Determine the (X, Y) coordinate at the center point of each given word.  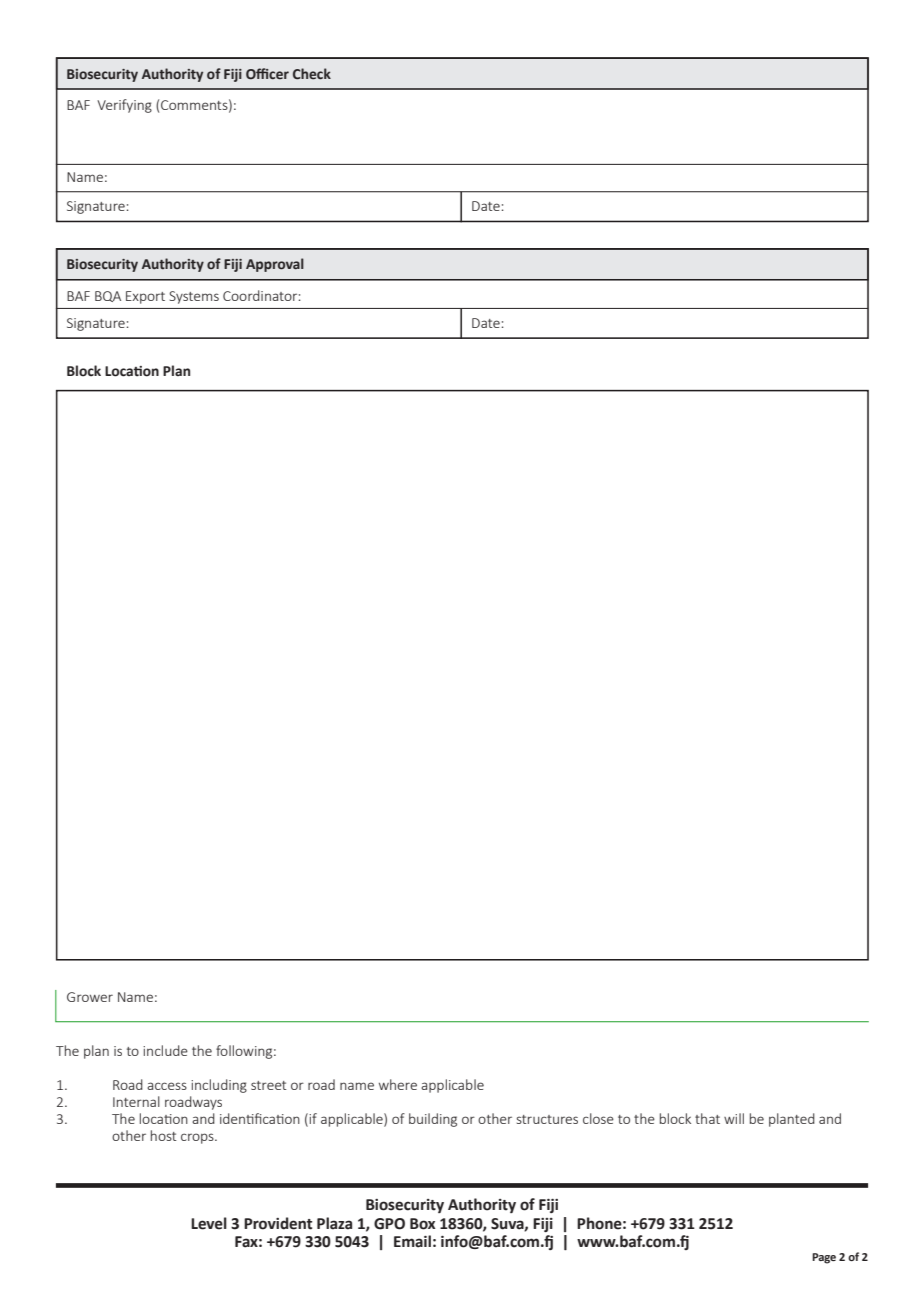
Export (145, 297)
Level (209, 1223)
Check (312, 74)
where (398, 1084)
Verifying (124, 106)
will (734, 1118)
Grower (90, 997)
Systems (194, 297)
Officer (267, 74)
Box (423, 1224)
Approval (275, 265)
